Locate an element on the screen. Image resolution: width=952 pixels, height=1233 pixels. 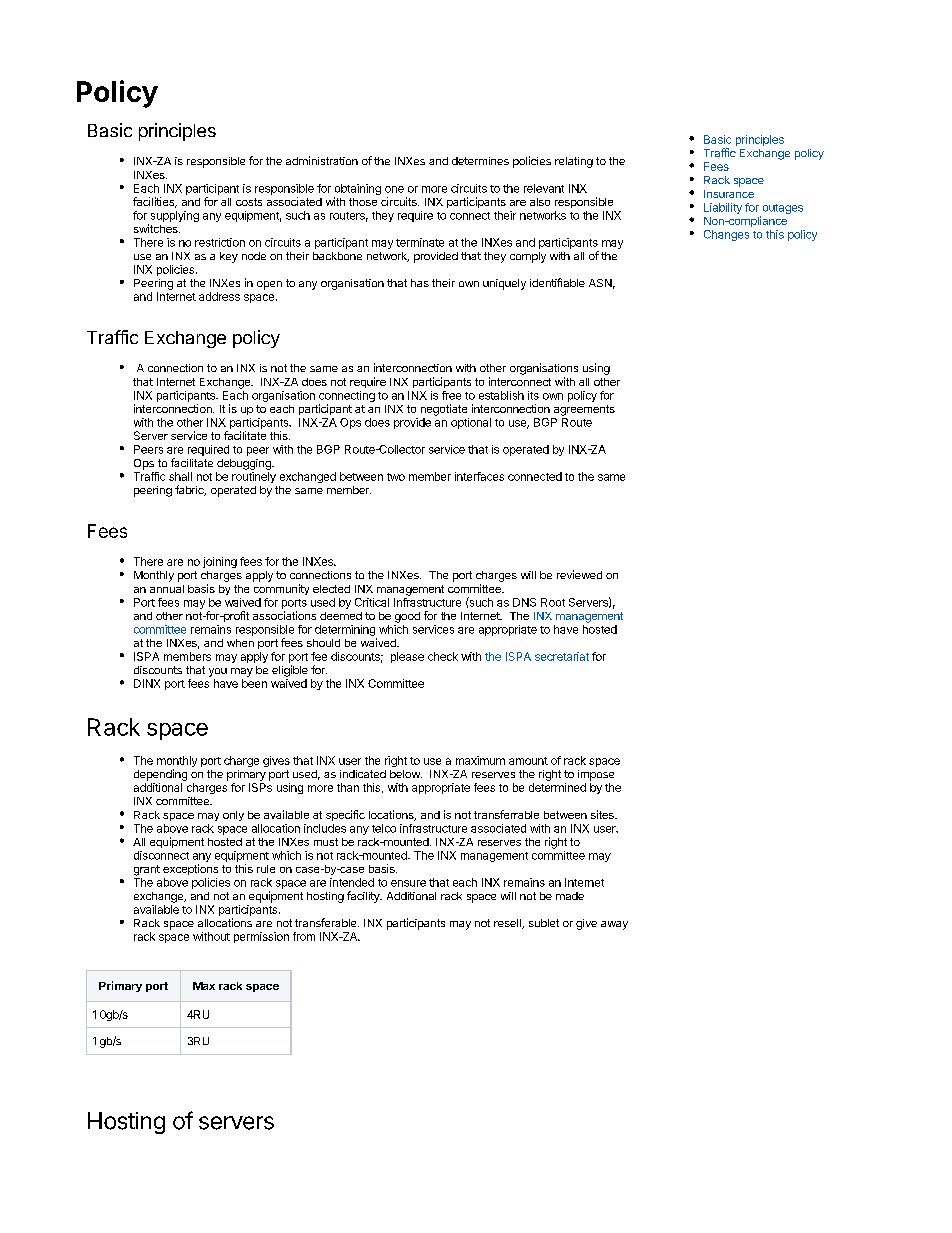
agreements is located at coordinates (584, 410).
